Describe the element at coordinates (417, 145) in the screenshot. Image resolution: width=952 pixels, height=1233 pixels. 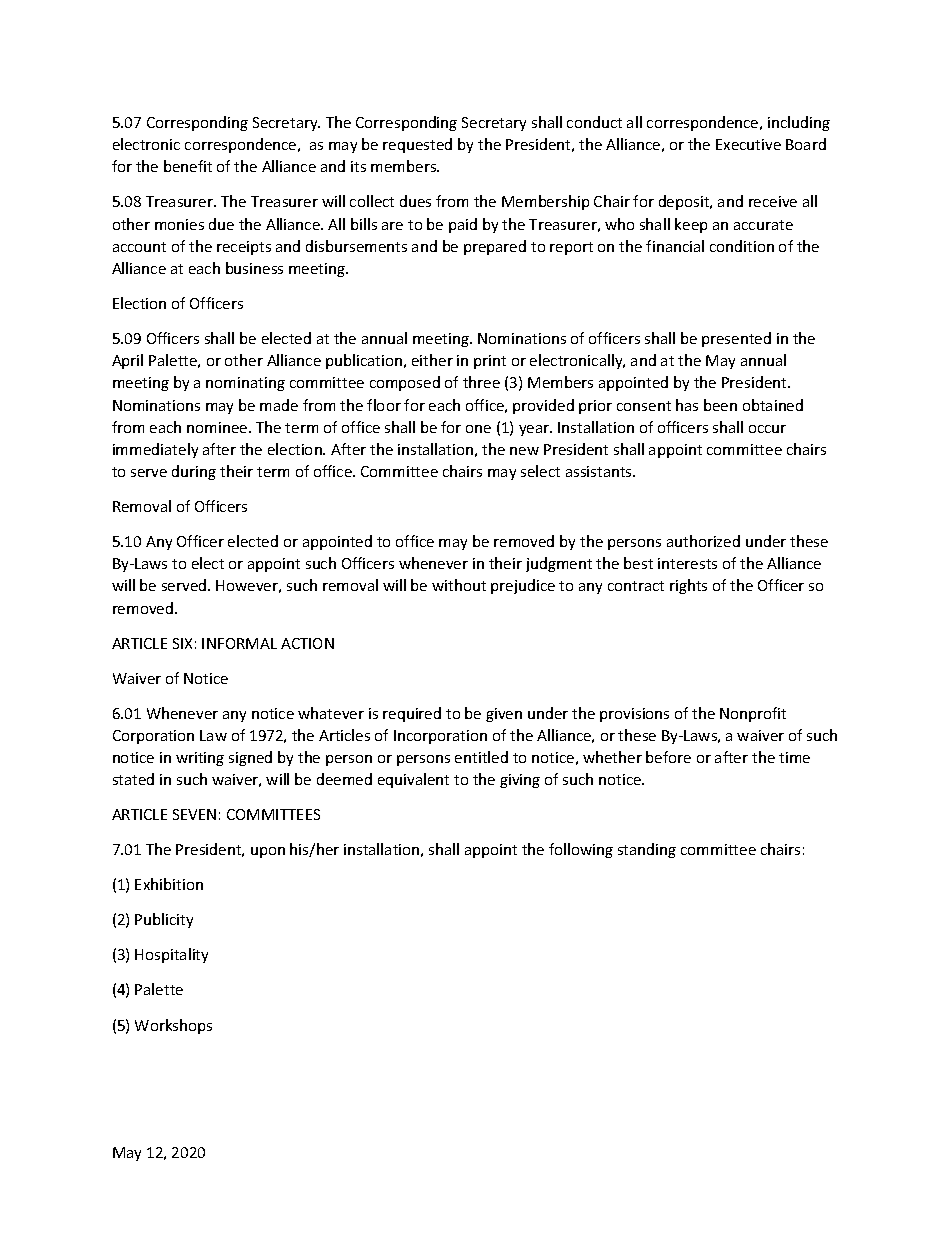
I see `requested` at that location.
